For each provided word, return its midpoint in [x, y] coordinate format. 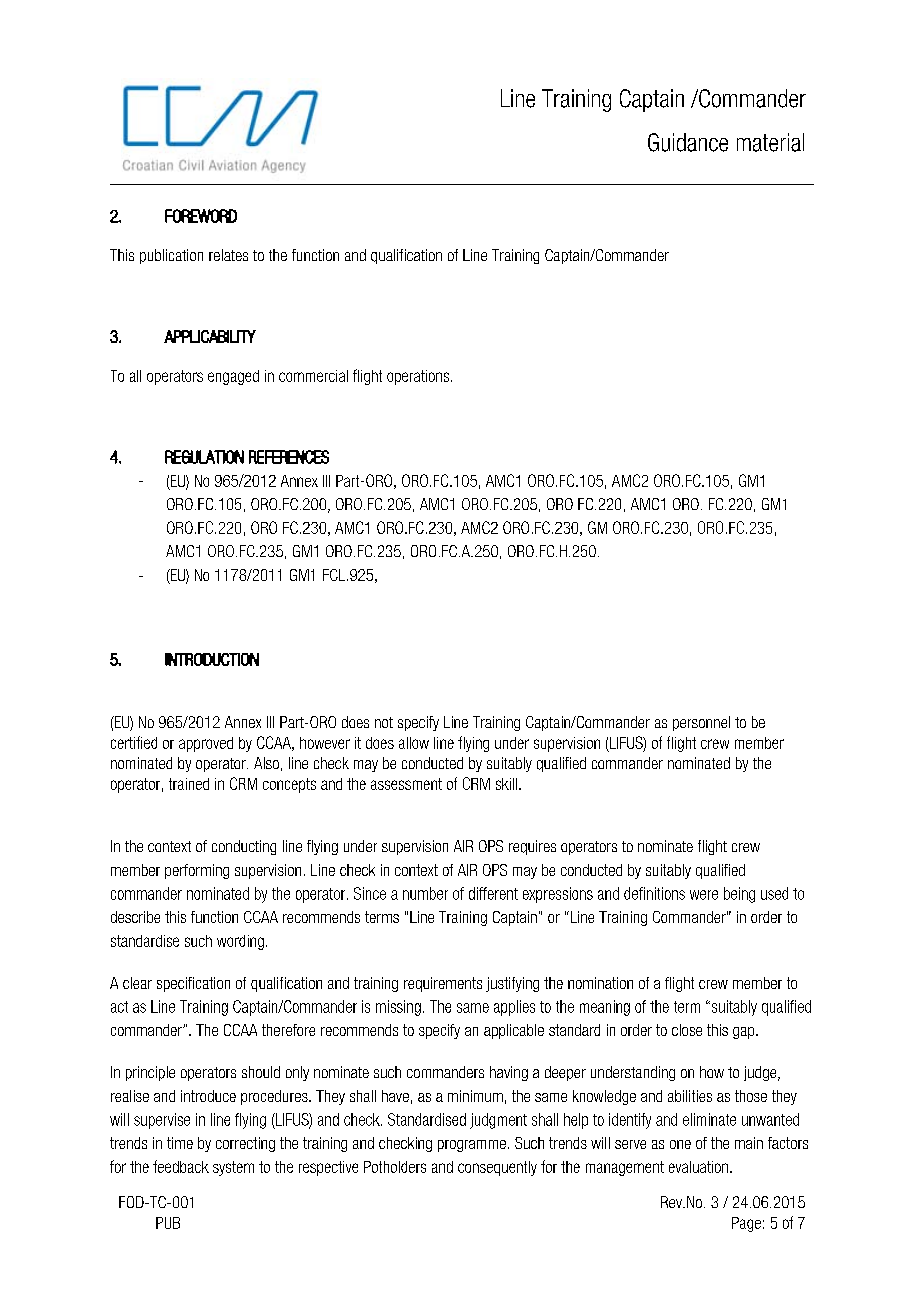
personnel [701, 723]
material [770, 142]
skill [506, 784]
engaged [233, 377]
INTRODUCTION [212, 659]
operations [418, 377]
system [233, 1168]
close [687, 1030]
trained [189, 784]
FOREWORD [201, 216]
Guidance [688, 142]
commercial [313, 376]
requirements [443, 984]
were [704, 895]
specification [193, 984]
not [384, 722]
